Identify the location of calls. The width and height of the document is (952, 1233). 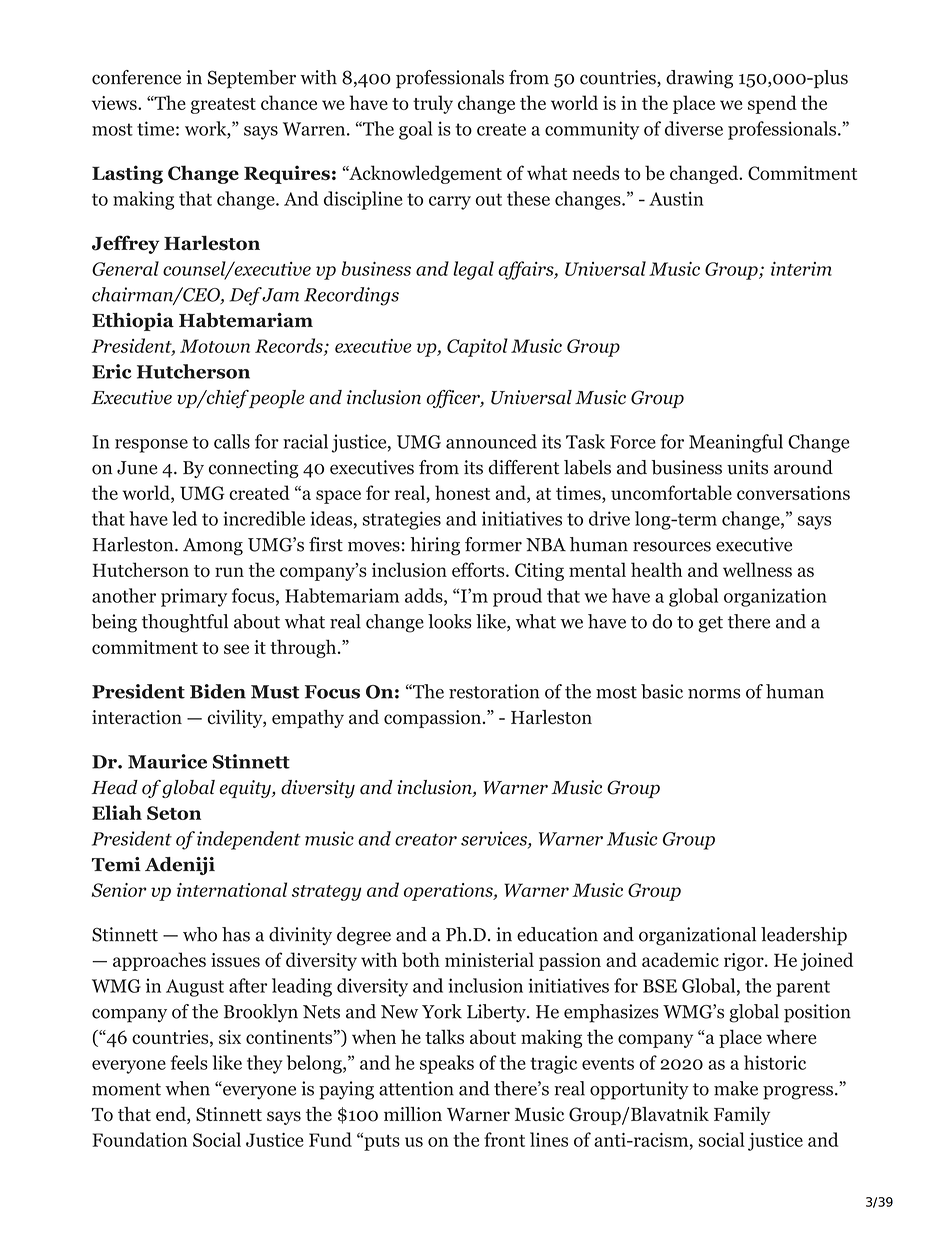
(232, 441).
